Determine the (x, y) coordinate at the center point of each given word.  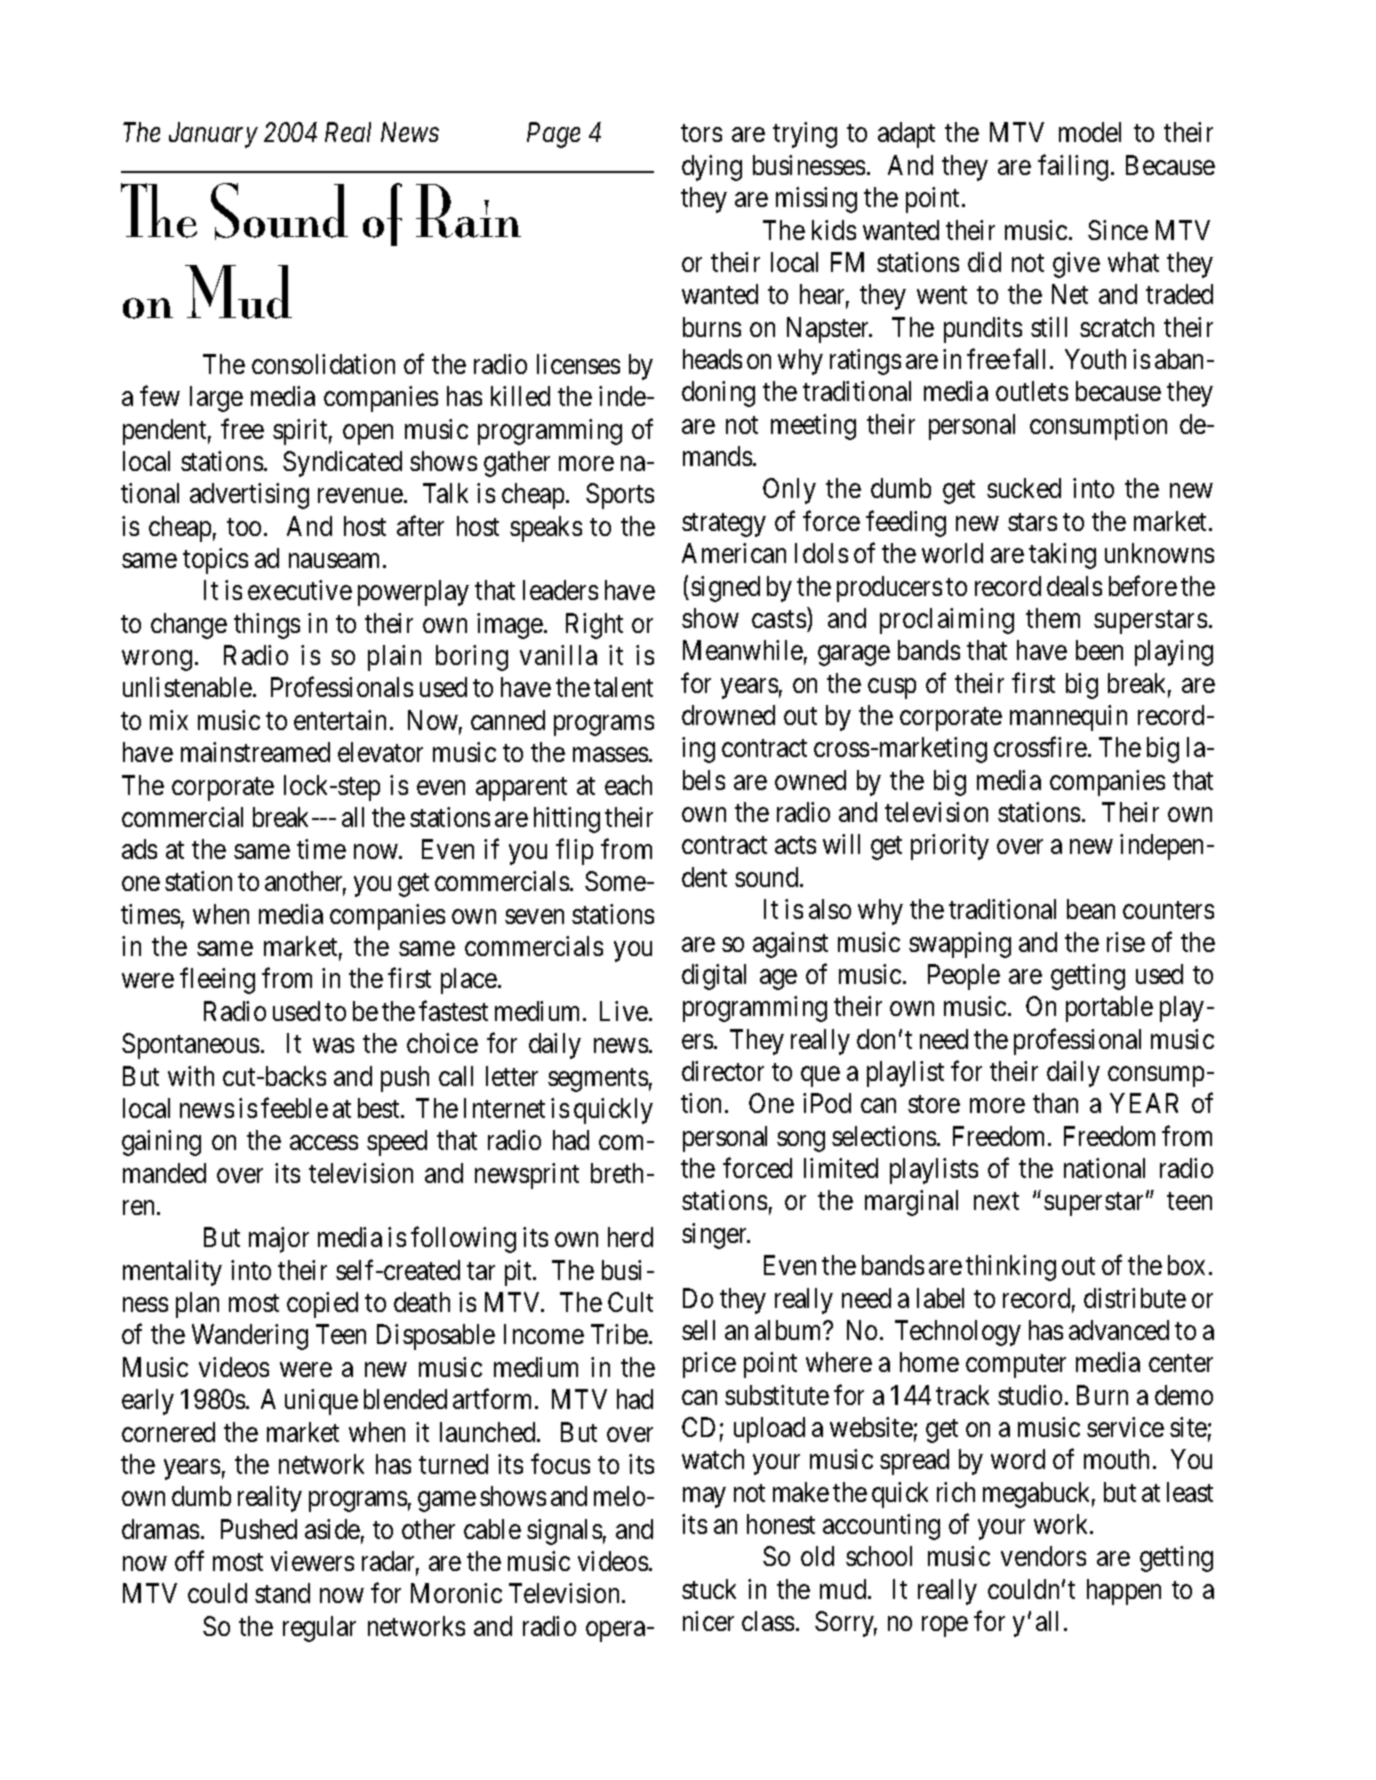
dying (712, 168)
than (1055, 1103)
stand (282, 1593)
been (1099, 650)
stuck (709, 1589)
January (213, 135)
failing (1073, 167)
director (723, 1071)
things (267, 626)
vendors (1043, 1556)
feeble (294, 1108)
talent (623, 687)
